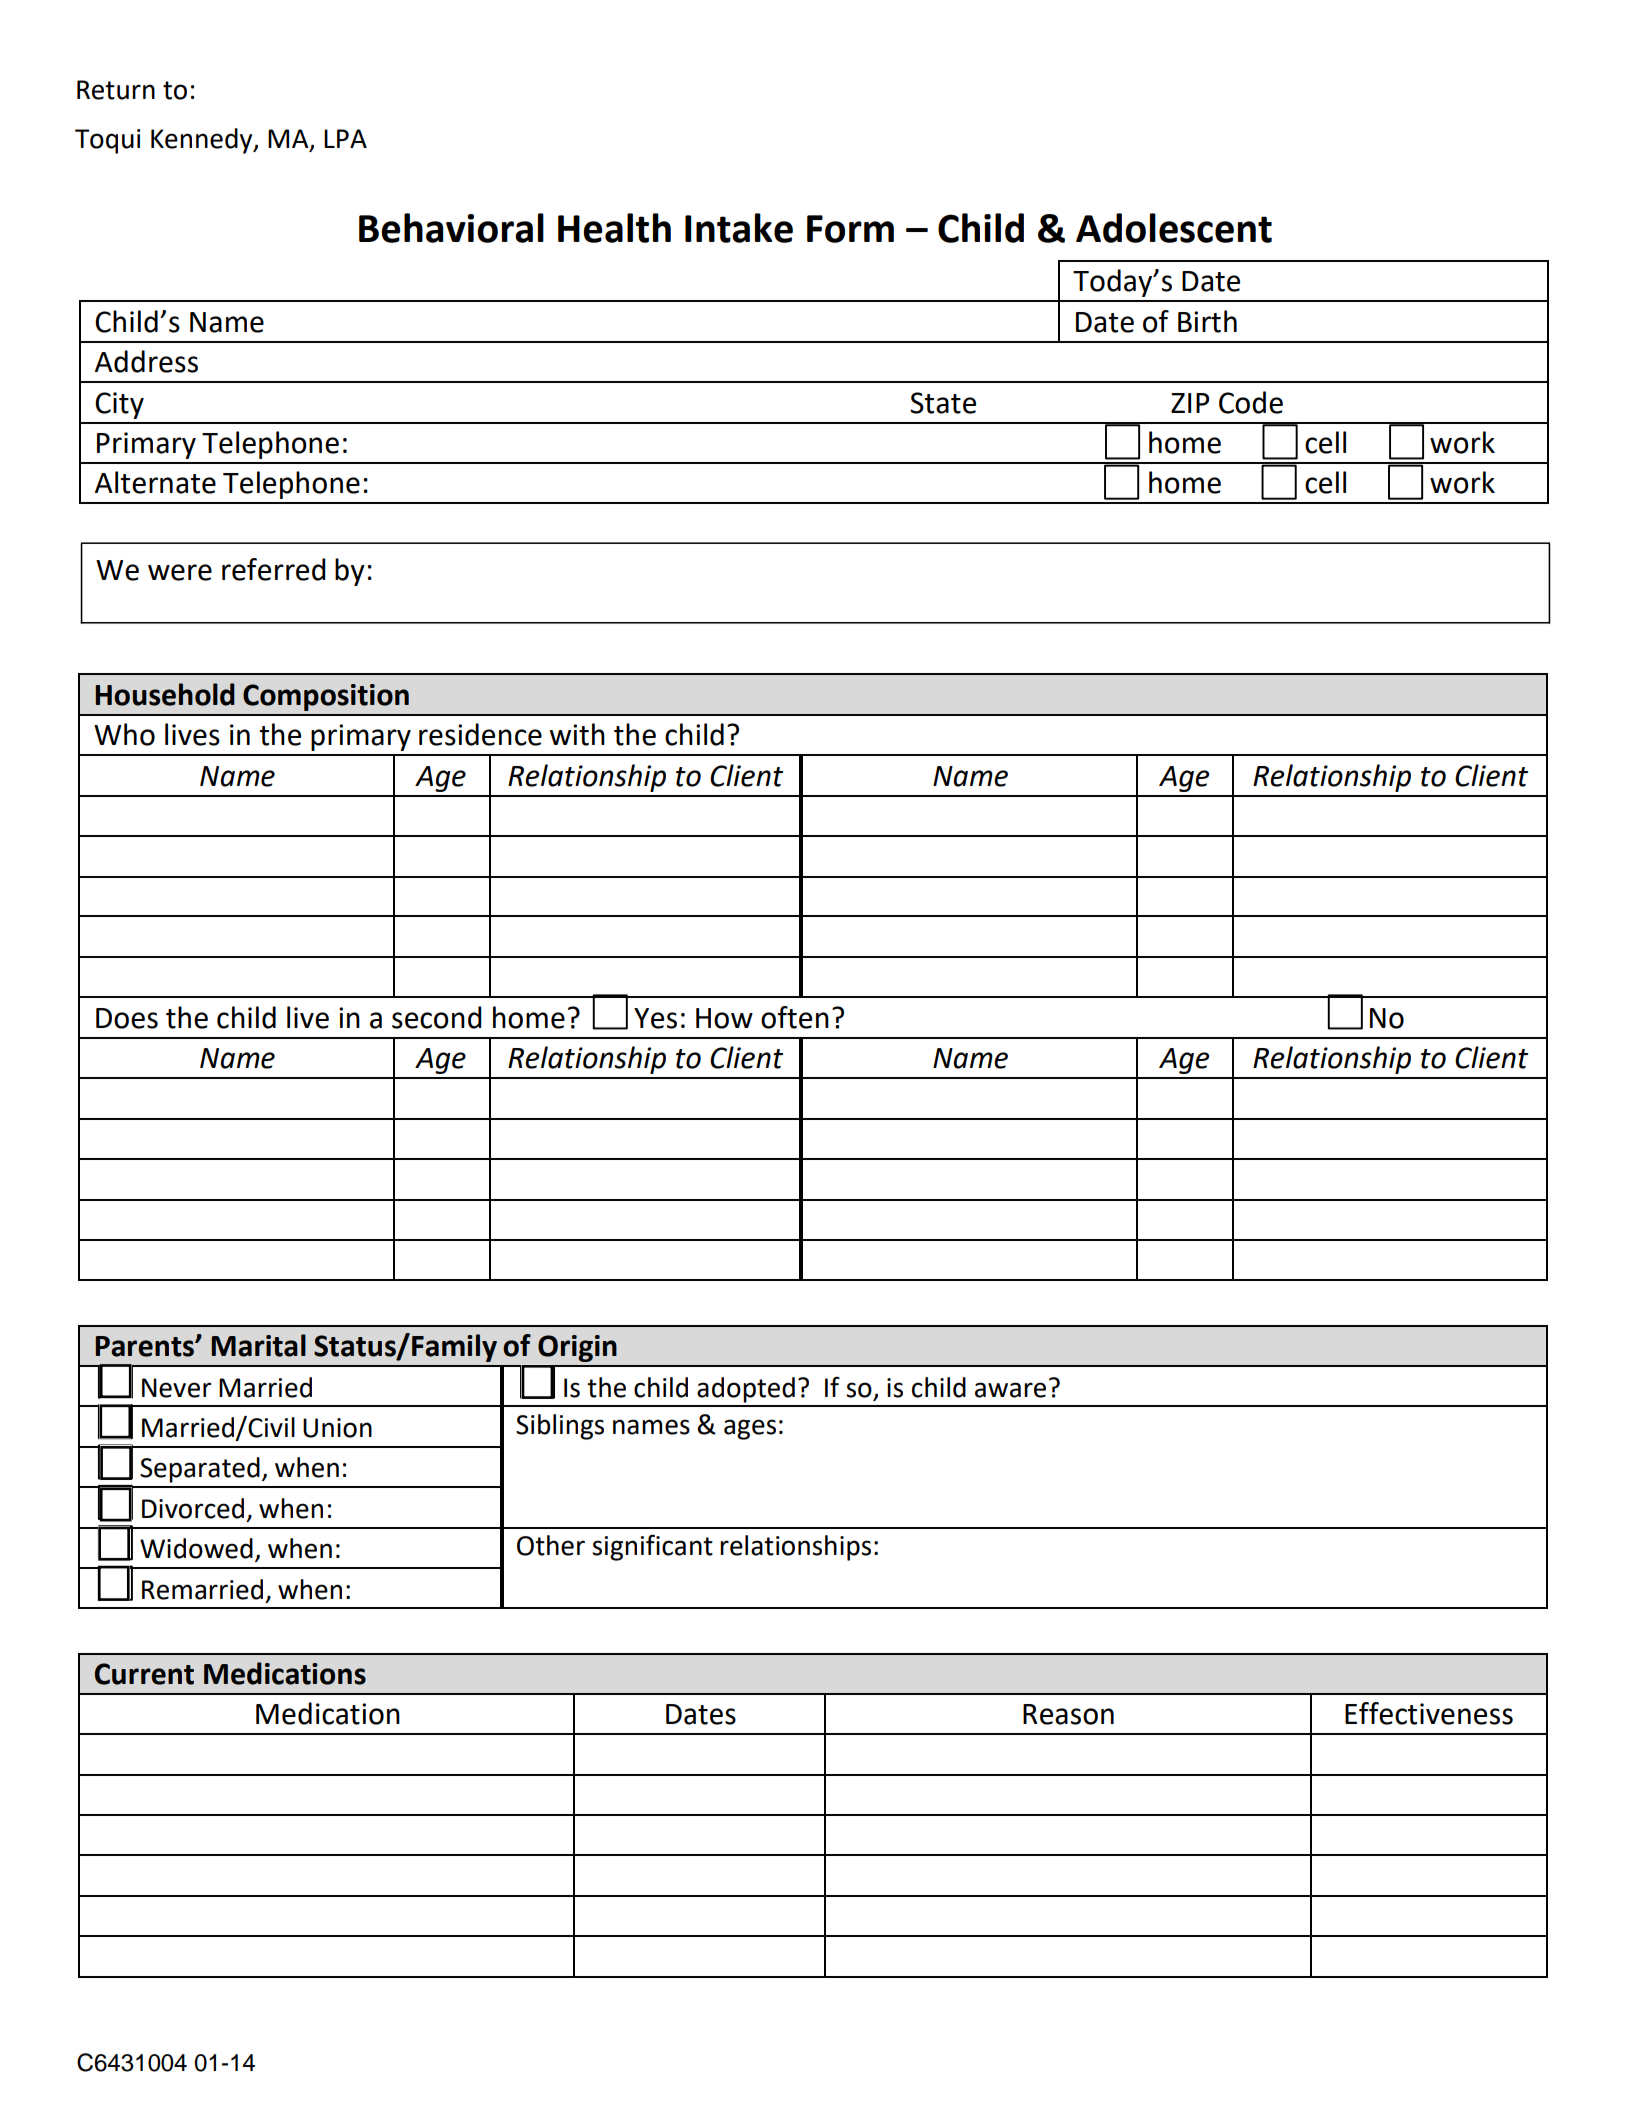 Image resolution: width=1631 pixels, height=2111 pixels. Describe the element at coordinates (203, 141) in the document. I see `Kennedy` at that location.
